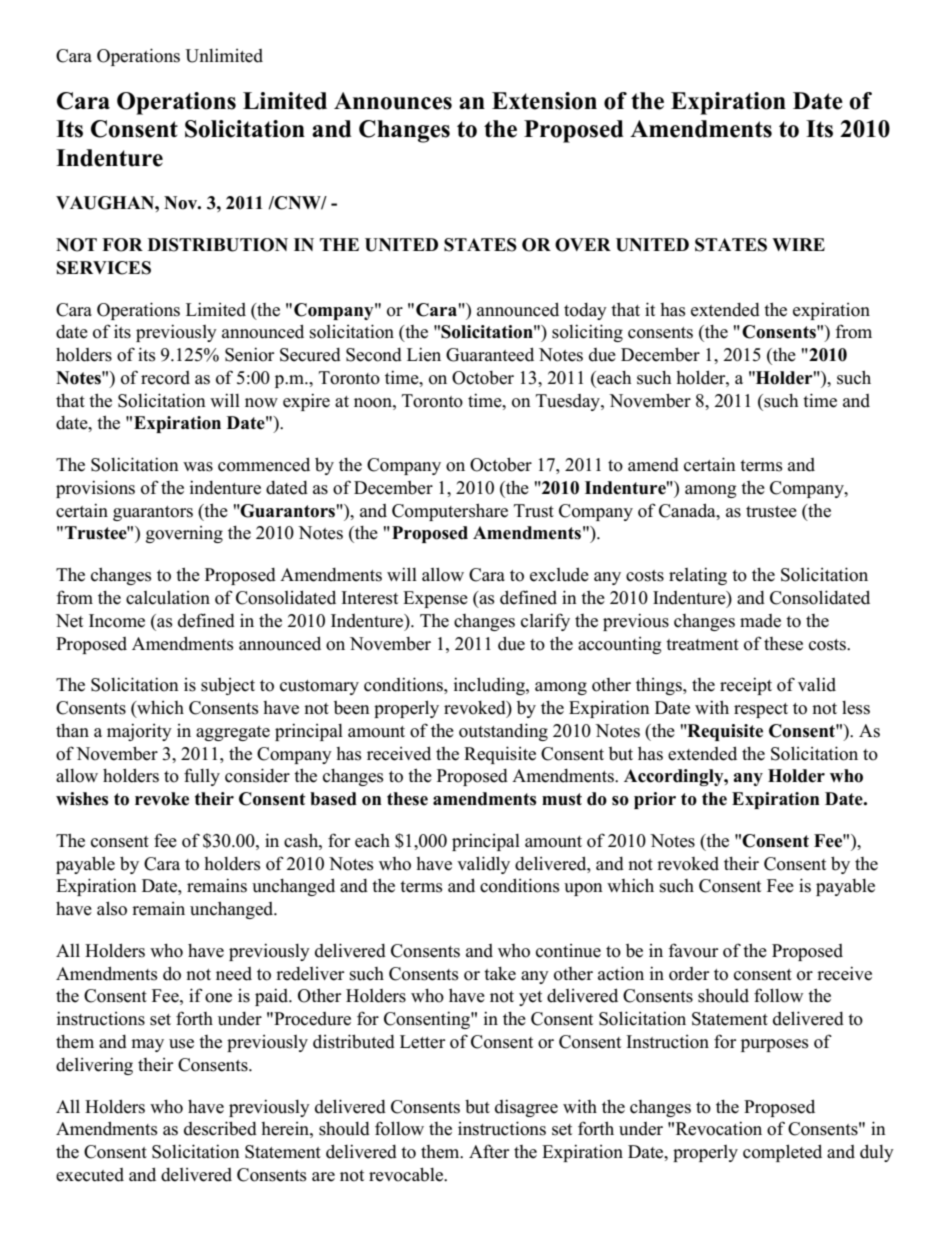 The width and height of the page is (952, 1233). Describe the element at coordinates (782, 1153) in the page. I see `completed` at that location.
